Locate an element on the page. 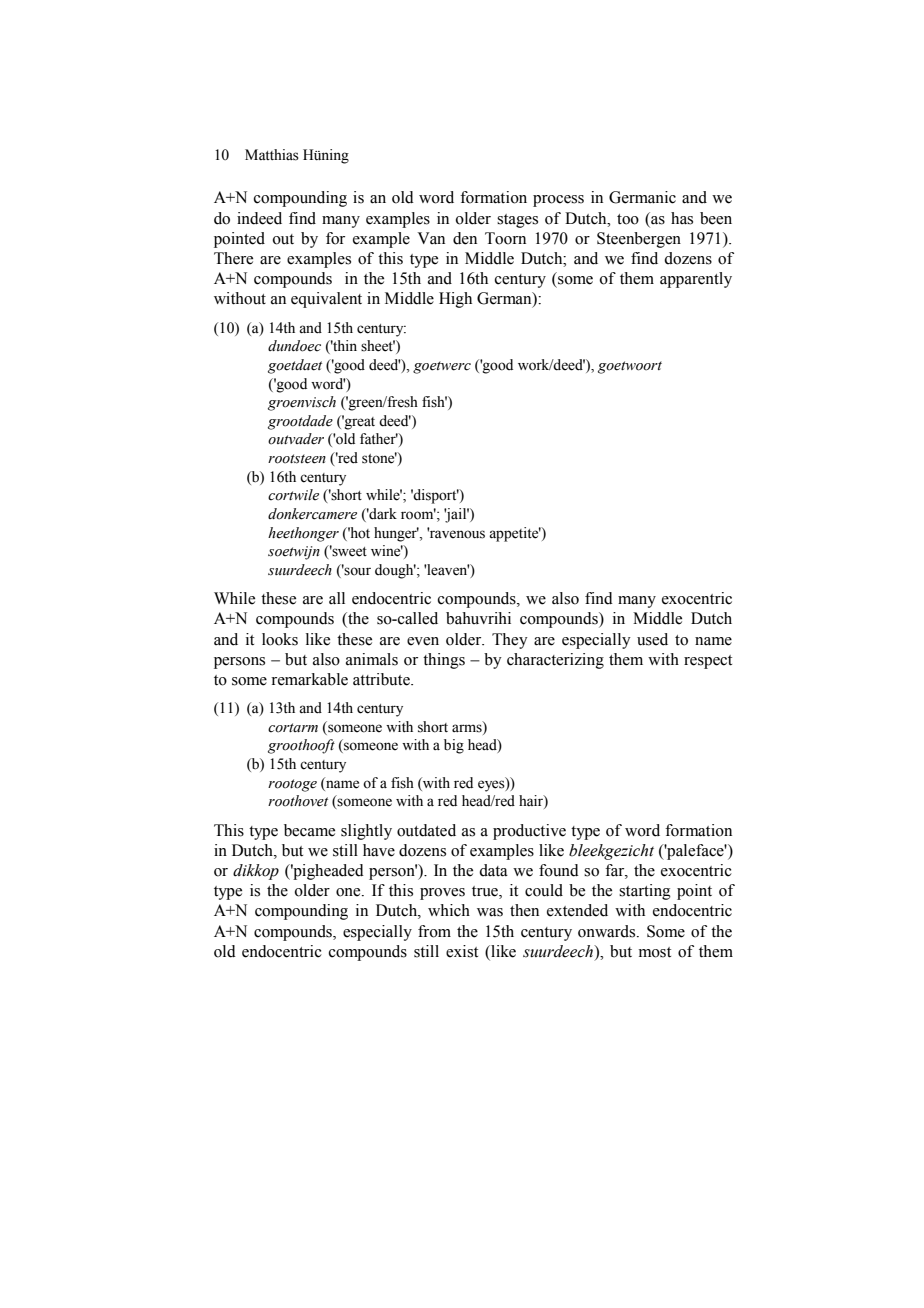 This image has width=924, height=1308. They is located at coordinates (510, 641).
